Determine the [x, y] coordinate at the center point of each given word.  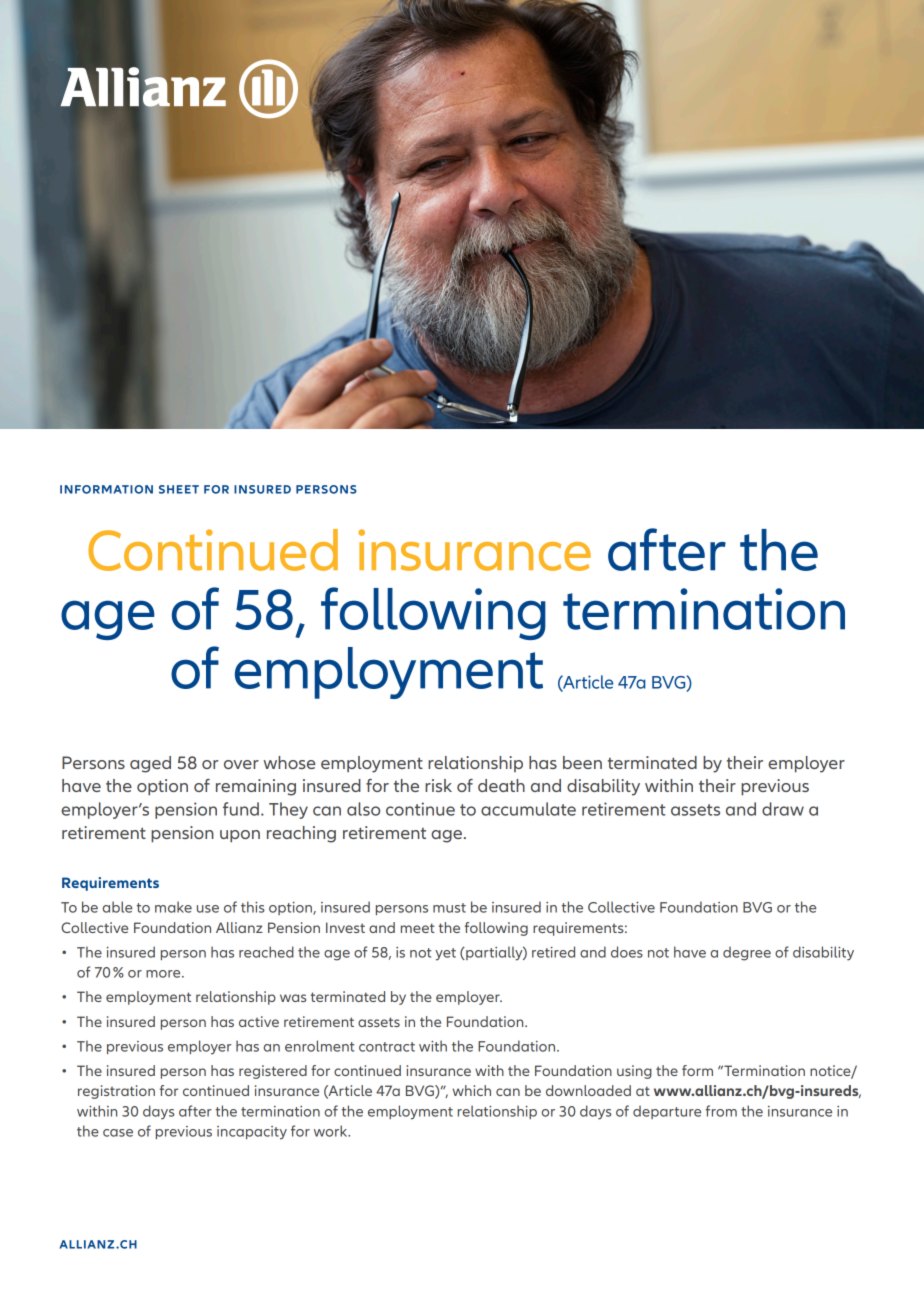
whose [289, 762]
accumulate [528, 809]
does [627, 952]
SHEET [179, 489]
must [449, 908]
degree [747, 953]
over [241, 764]
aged [150, 764]
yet [445, 954]
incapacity [252, 1133]
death [501, 785]
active [259, 1021]
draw [783, 809]
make [173, 907]
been [582, 762]
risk [438, 785]
